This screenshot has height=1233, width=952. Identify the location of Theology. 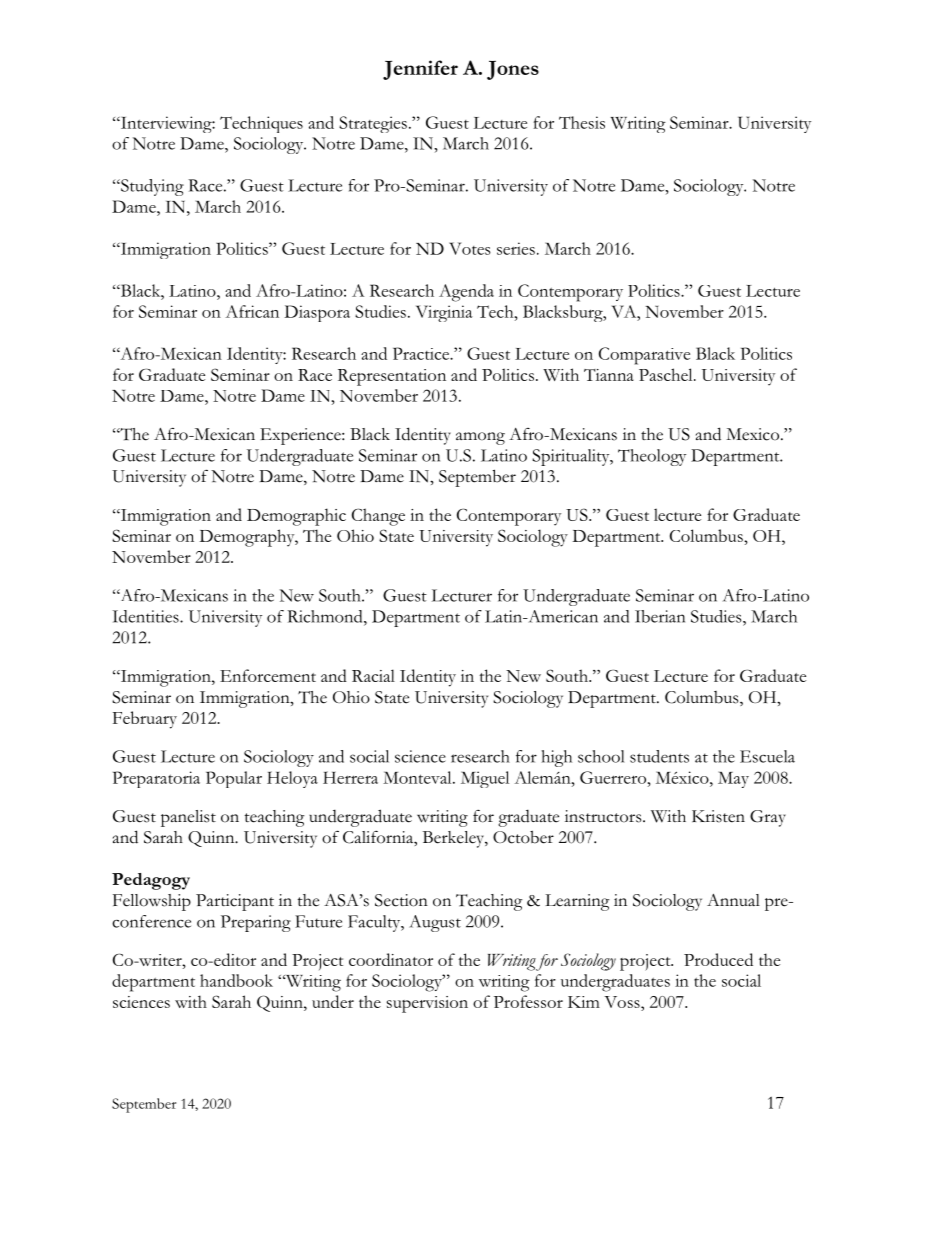
(652, 457).
